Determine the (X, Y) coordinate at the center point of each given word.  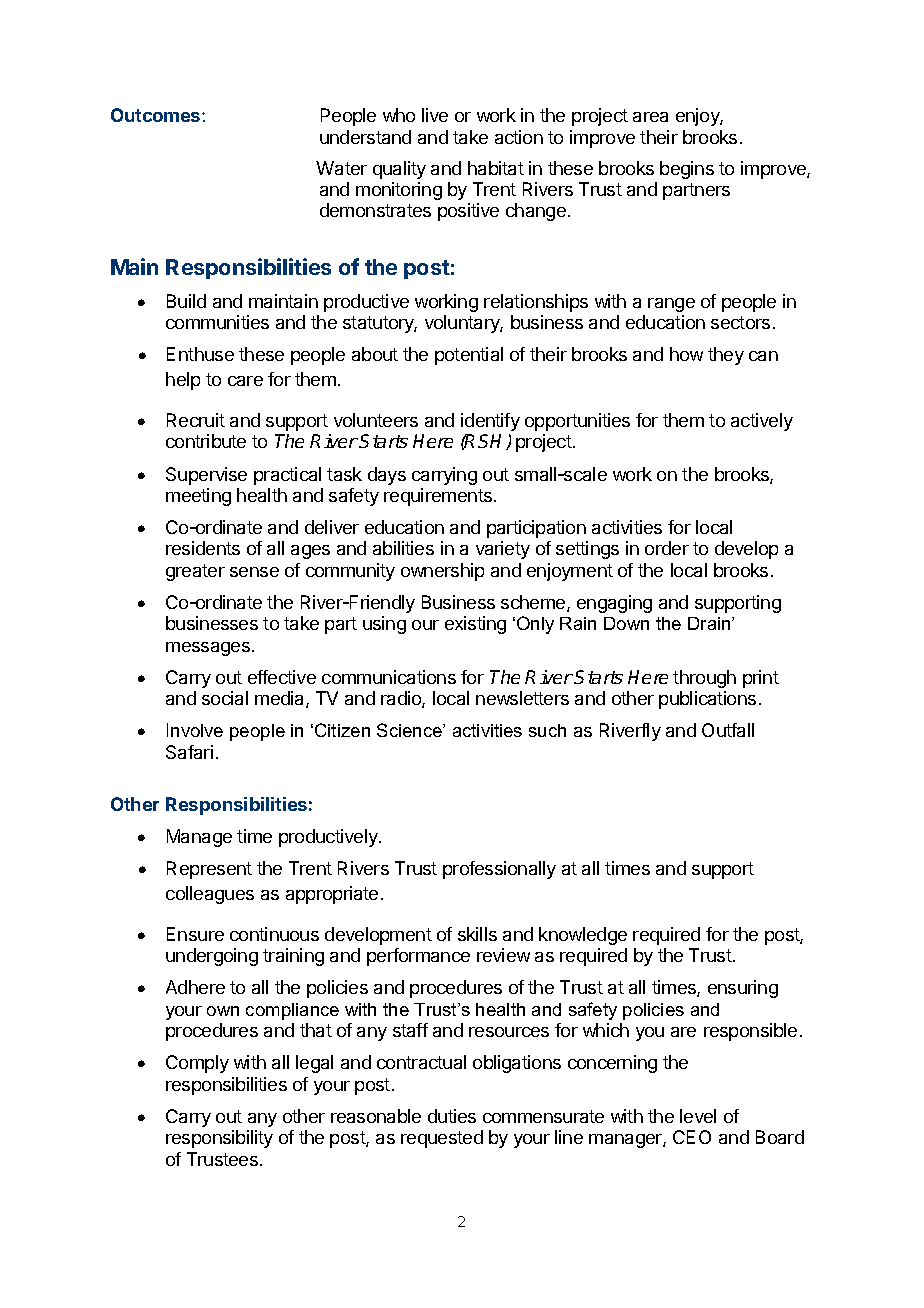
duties (452, 1116)
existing (475, 625)
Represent (209, 870)
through (704, 679)
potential (469, 356)
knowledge (583, 936)
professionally (499, 870)
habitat (496, 168)
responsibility (219, 1139)
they (726, 356)
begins (687, 170)
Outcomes (157, 115)
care (245, 381)
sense (254, 572)
